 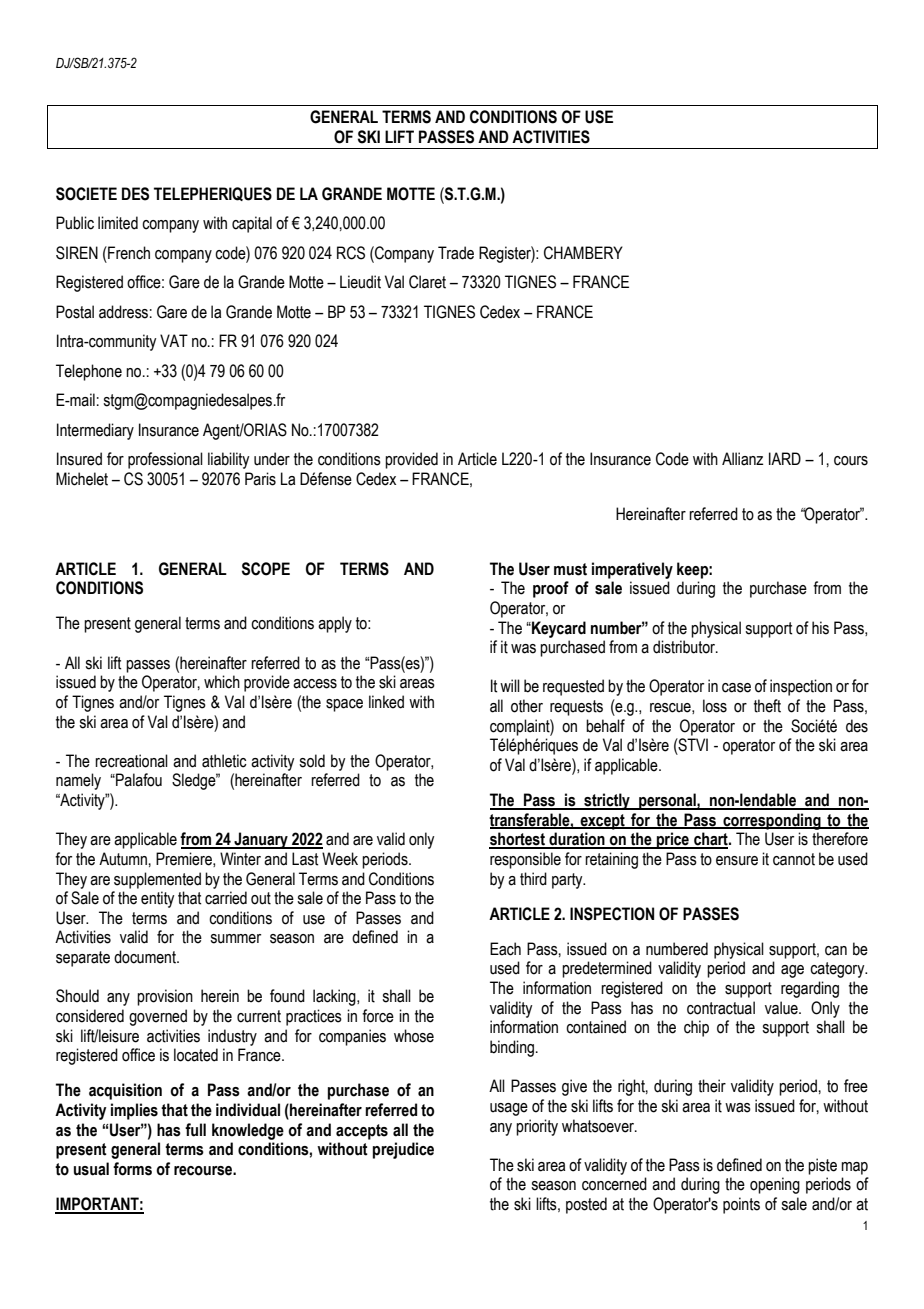 What do you see at coordinates (128, 253) in the screenshot?
I see `French` at bounding box center [128, 253].
